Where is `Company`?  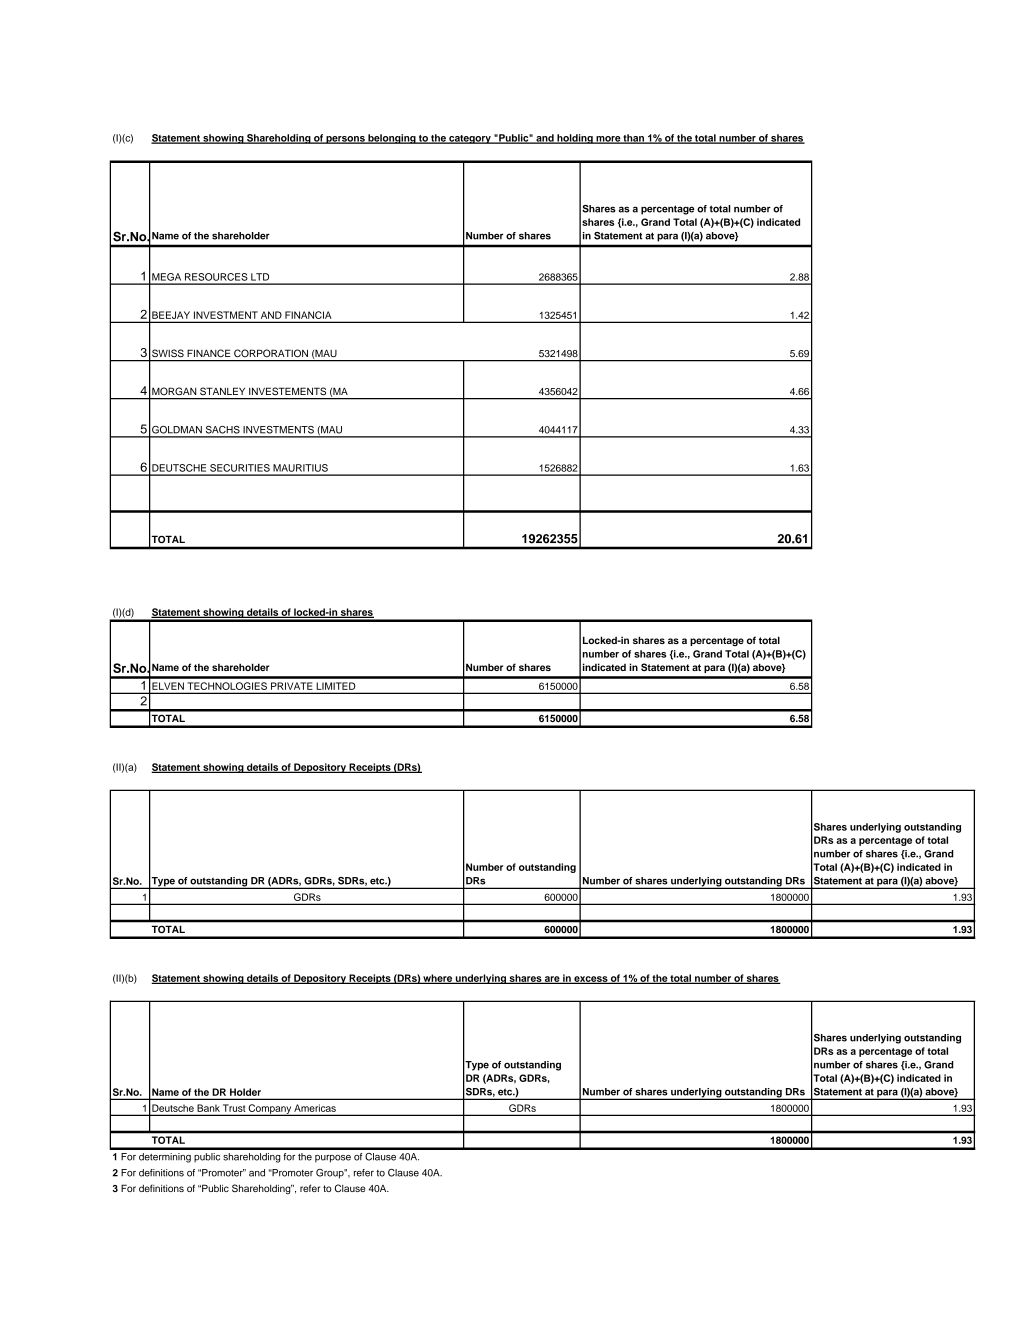
Company is located at coordinates (270, 1110).
